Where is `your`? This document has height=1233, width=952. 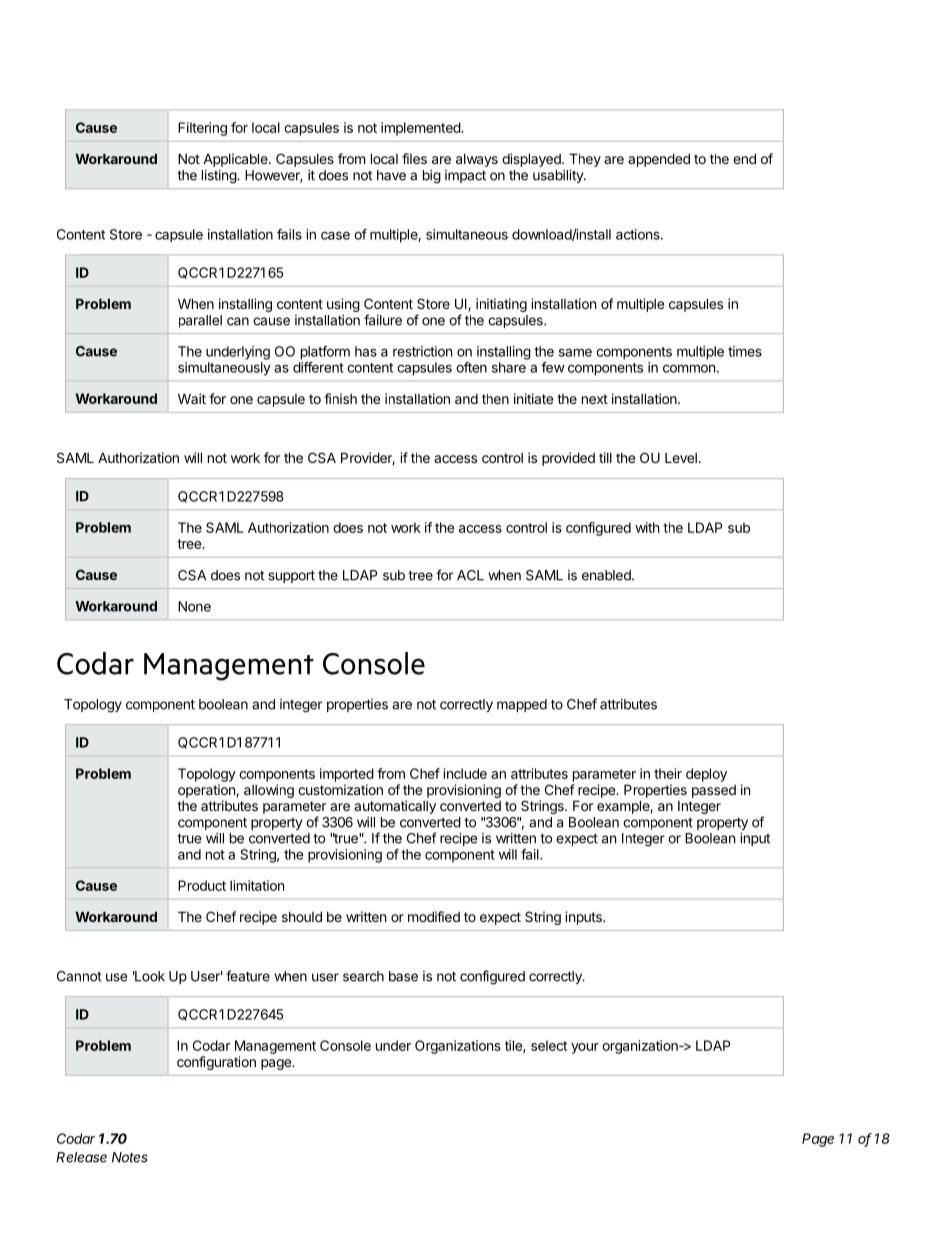 your is located at coordinates (585, 1048).
